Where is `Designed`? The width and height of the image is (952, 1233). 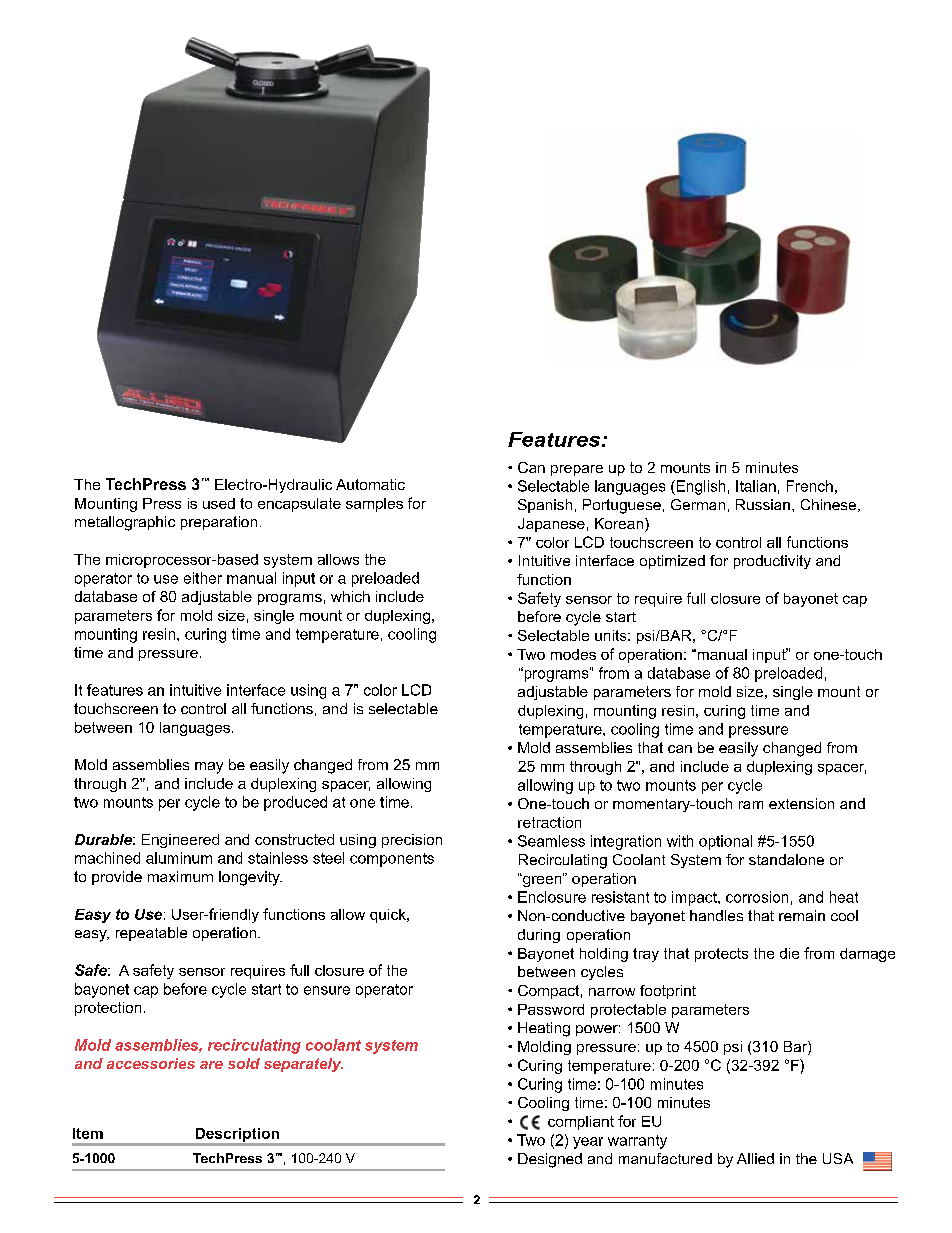
Designed is located at coordinates (550, 1160).
